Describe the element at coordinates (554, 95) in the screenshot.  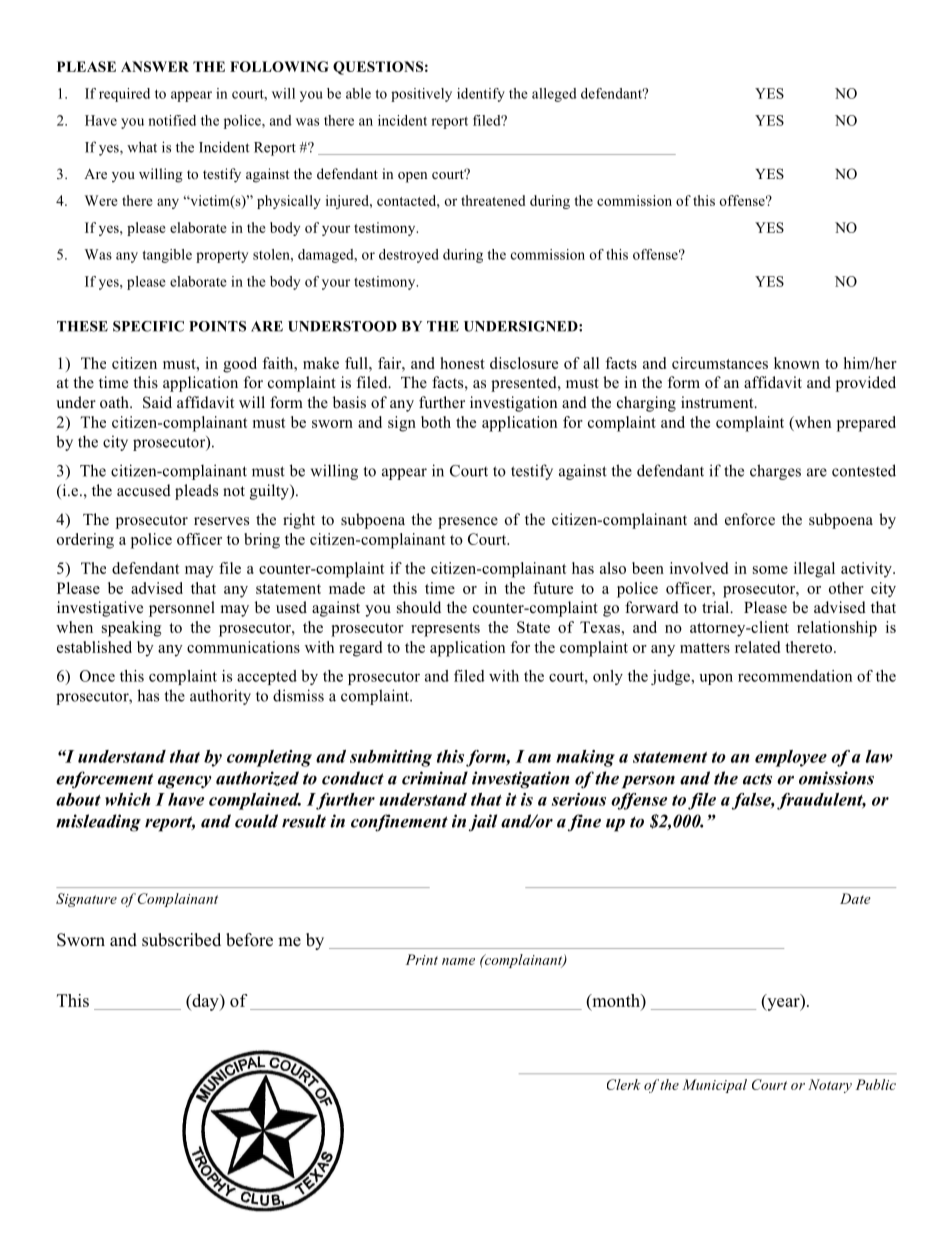
I see `alleged` at that location.
